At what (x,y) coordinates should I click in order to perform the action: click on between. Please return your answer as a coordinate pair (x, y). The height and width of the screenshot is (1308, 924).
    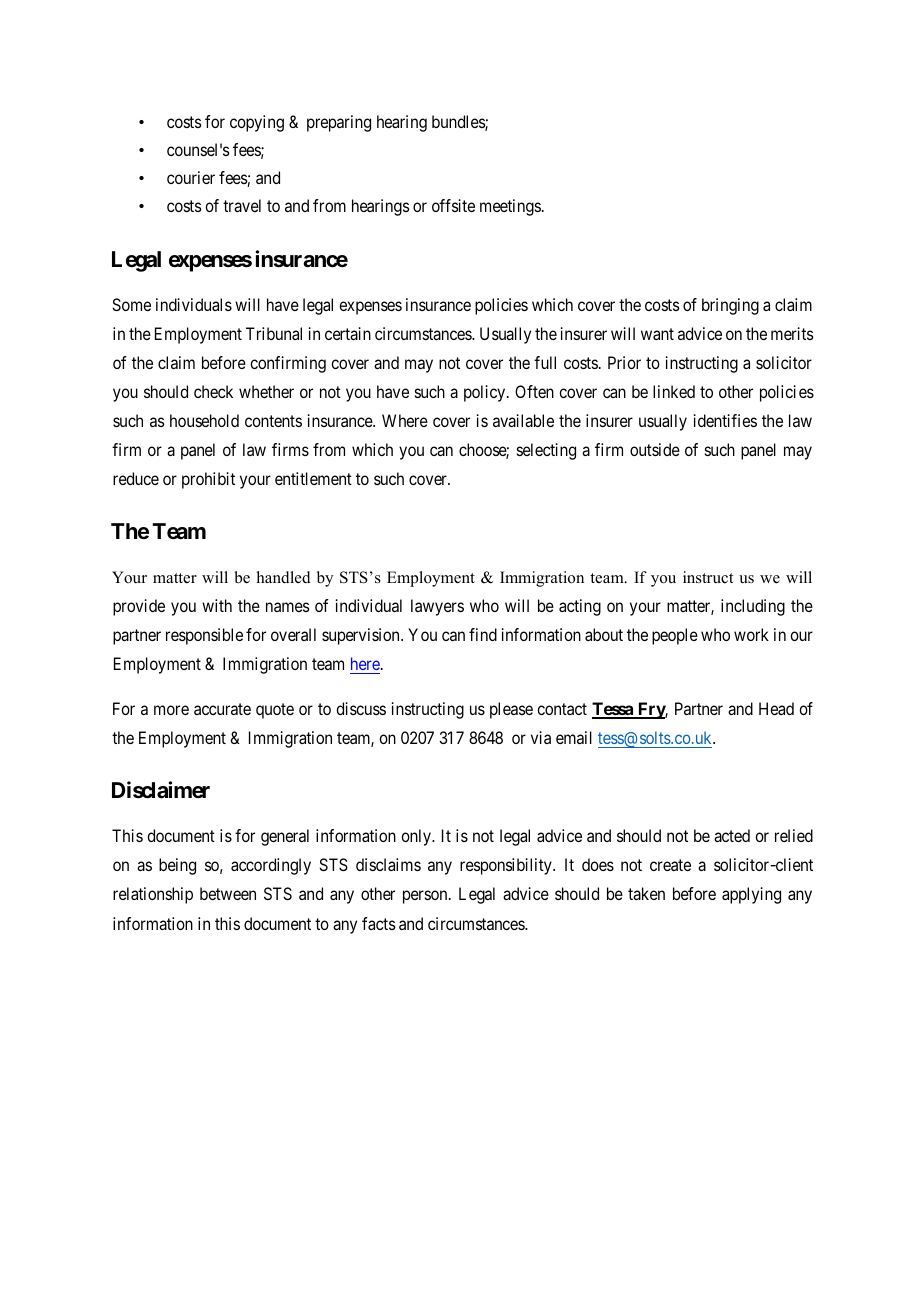
    Looking at the image, I should click on (228, 893).
